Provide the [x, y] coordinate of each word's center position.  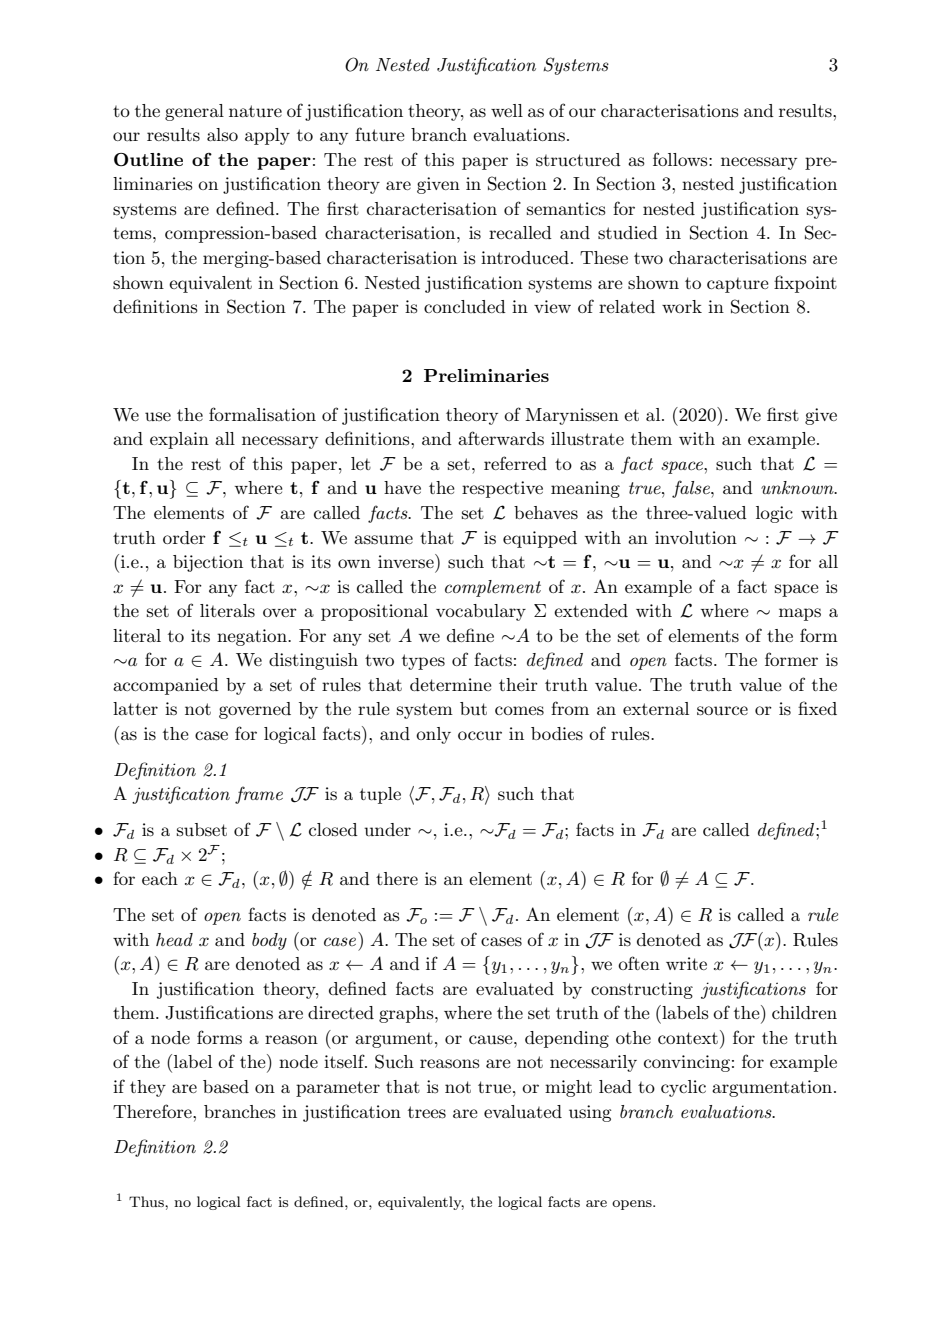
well [507, 110]
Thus [147, 1201]
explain [179, 440]
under [387, 829]
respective [502, 489]
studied [628, 233]
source [722, 711]
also [222, 134]
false [692, 489]
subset [202, 830]
